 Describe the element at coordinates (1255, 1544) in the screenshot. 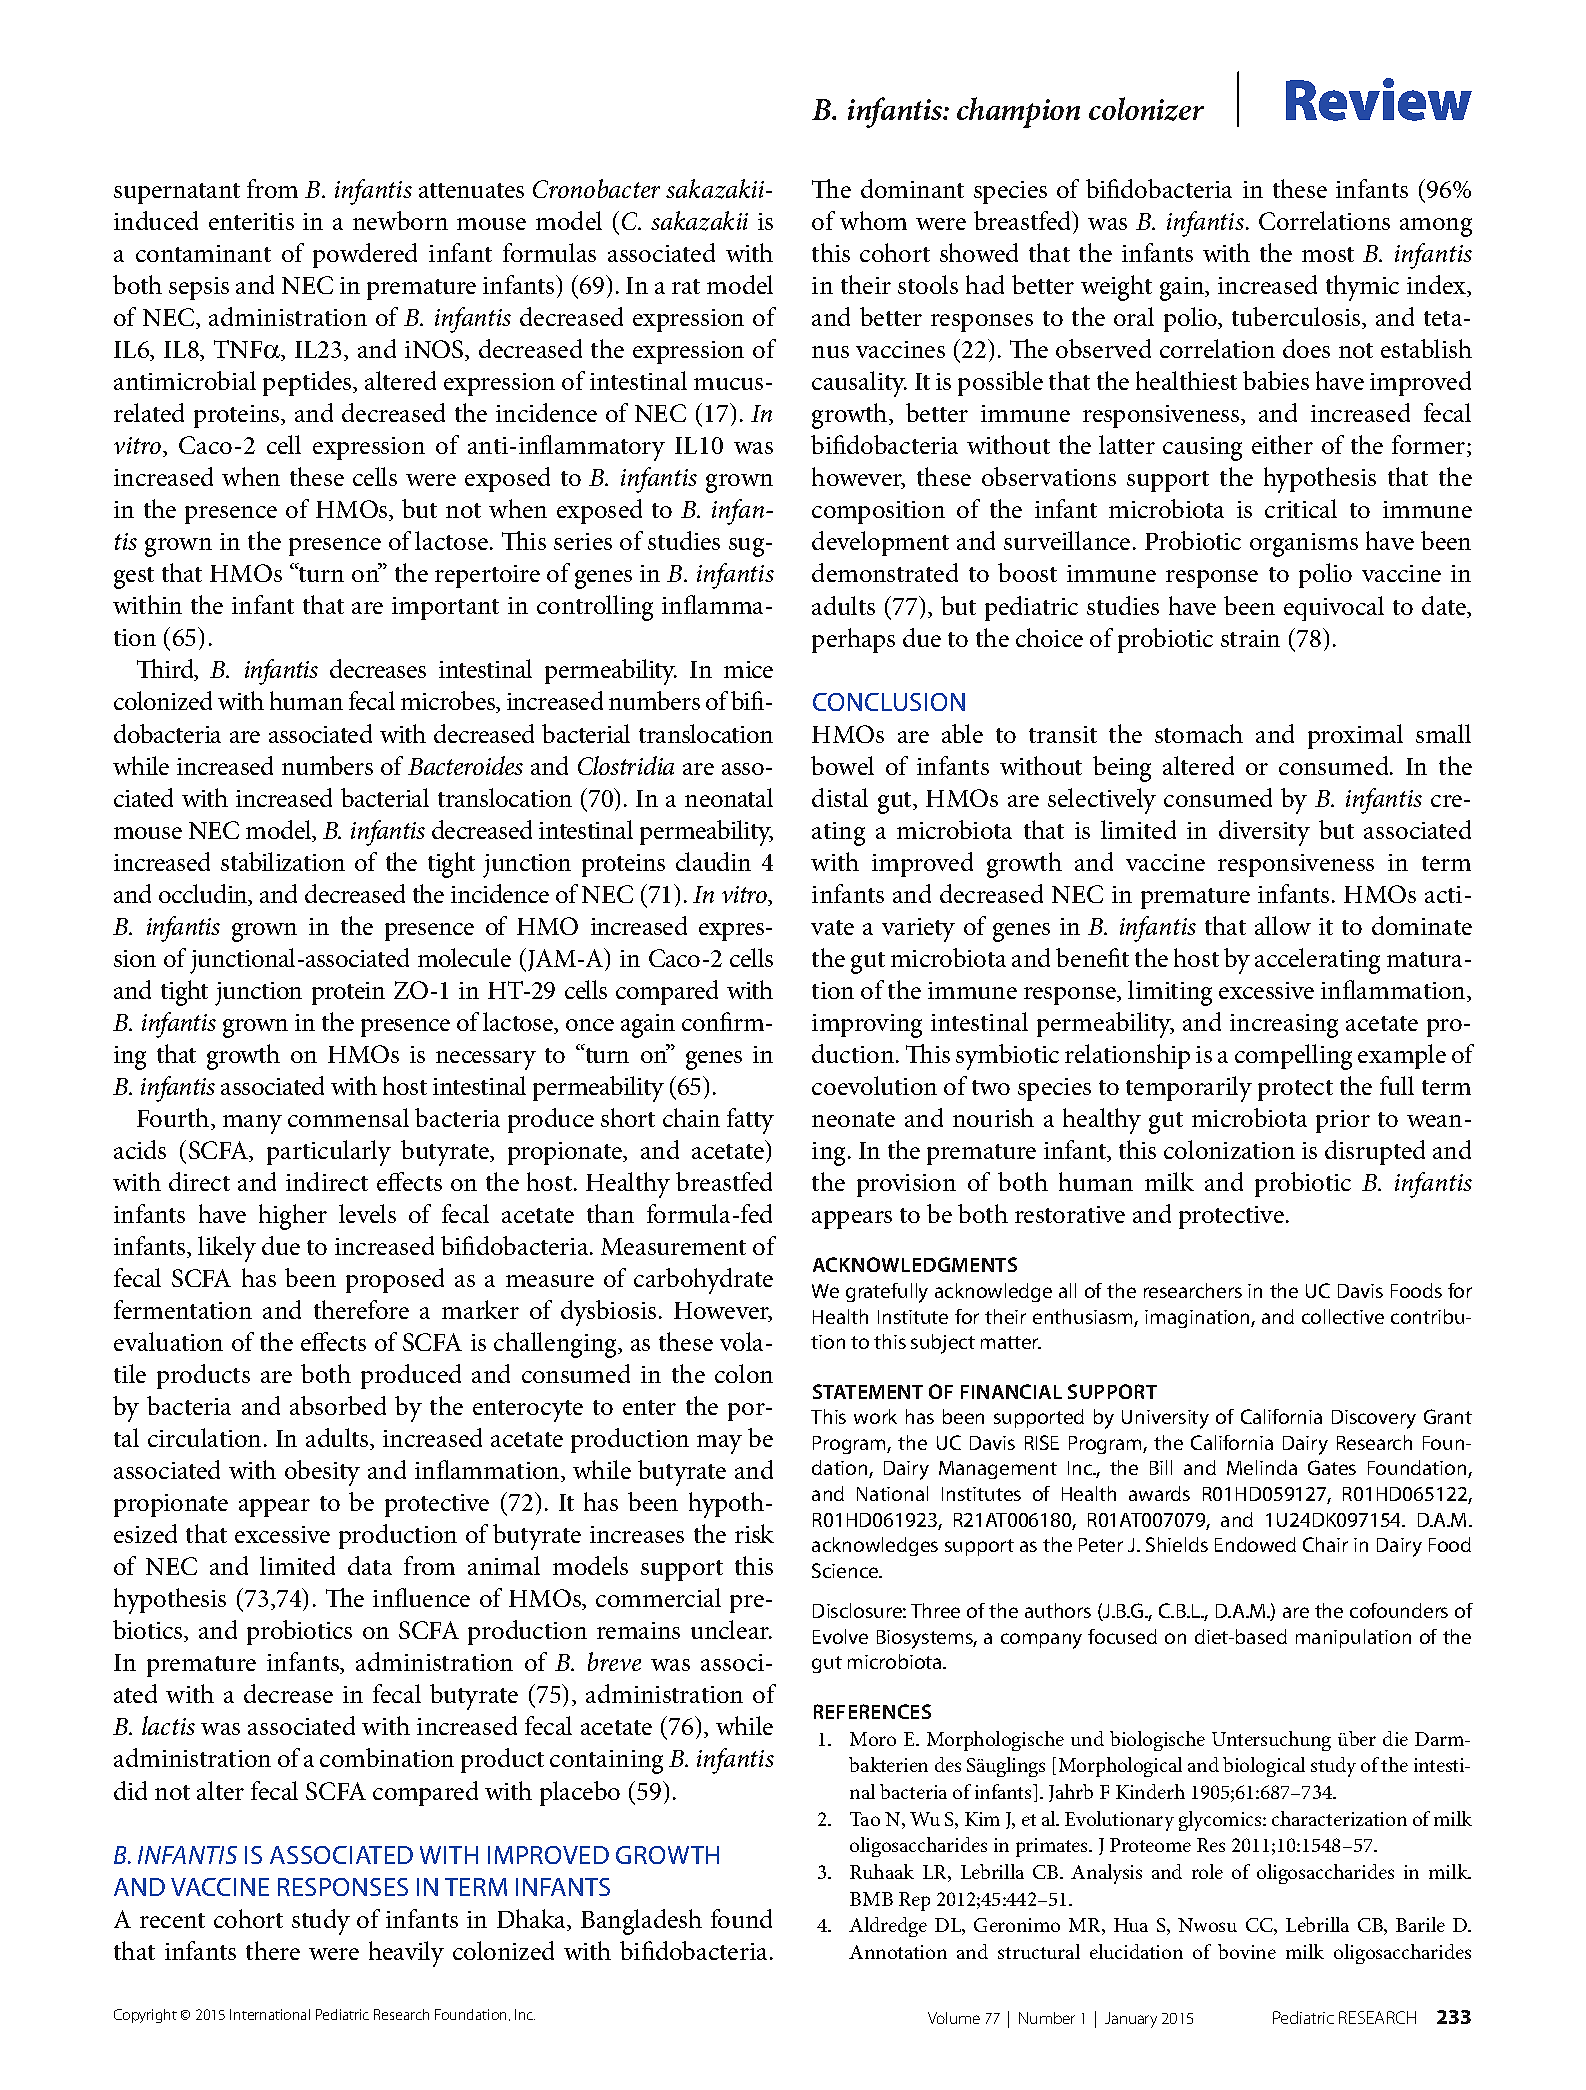

I see `Endowed` at that location.
